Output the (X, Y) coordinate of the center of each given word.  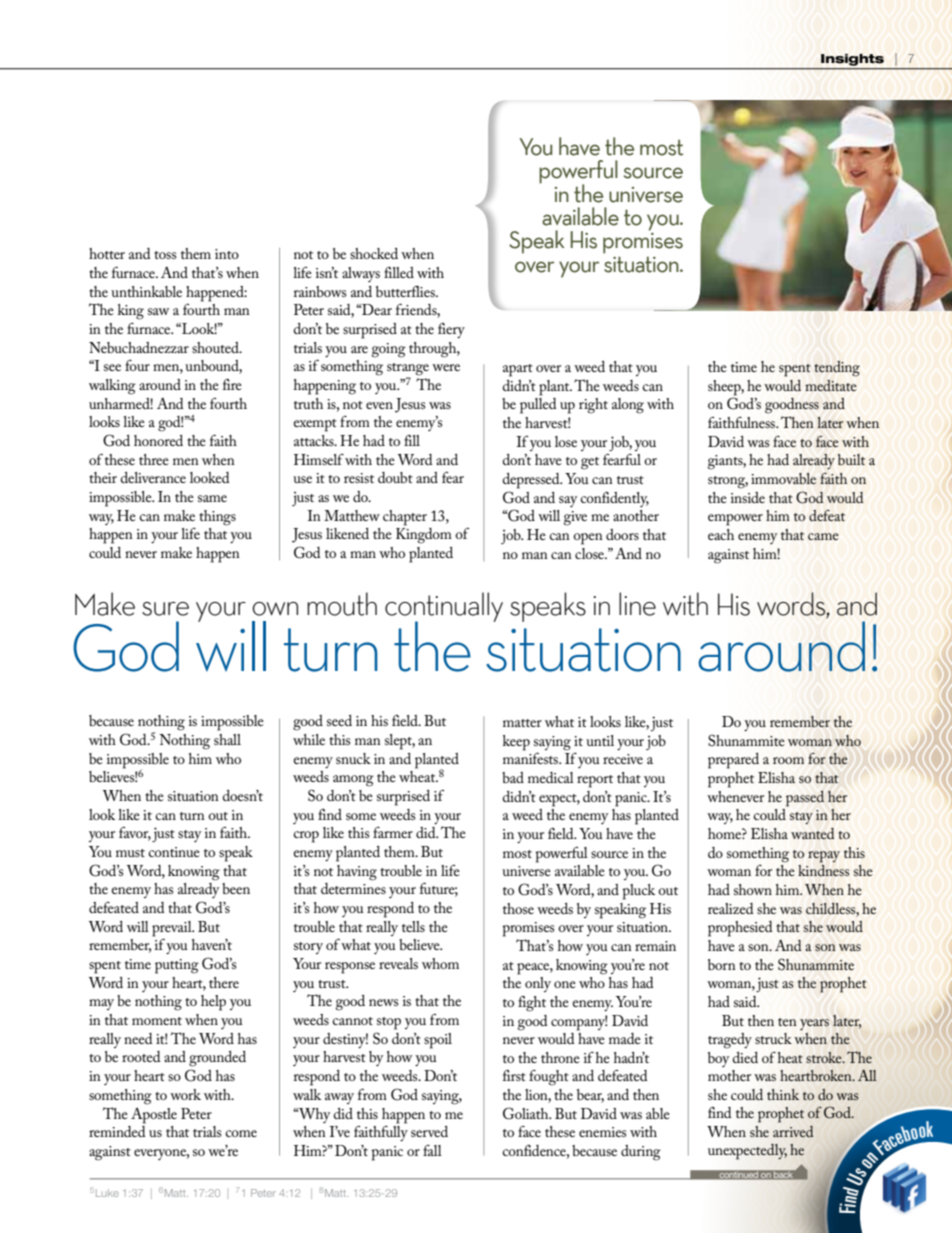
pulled (538, 406)
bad (513, 777)
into (227, 254)
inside (748, 497)
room (788, 760)
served (429, 1131)
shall (227, 739)
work (185, 1094)
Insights (852, 60)
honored (158, 440)
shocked (374, 253)
